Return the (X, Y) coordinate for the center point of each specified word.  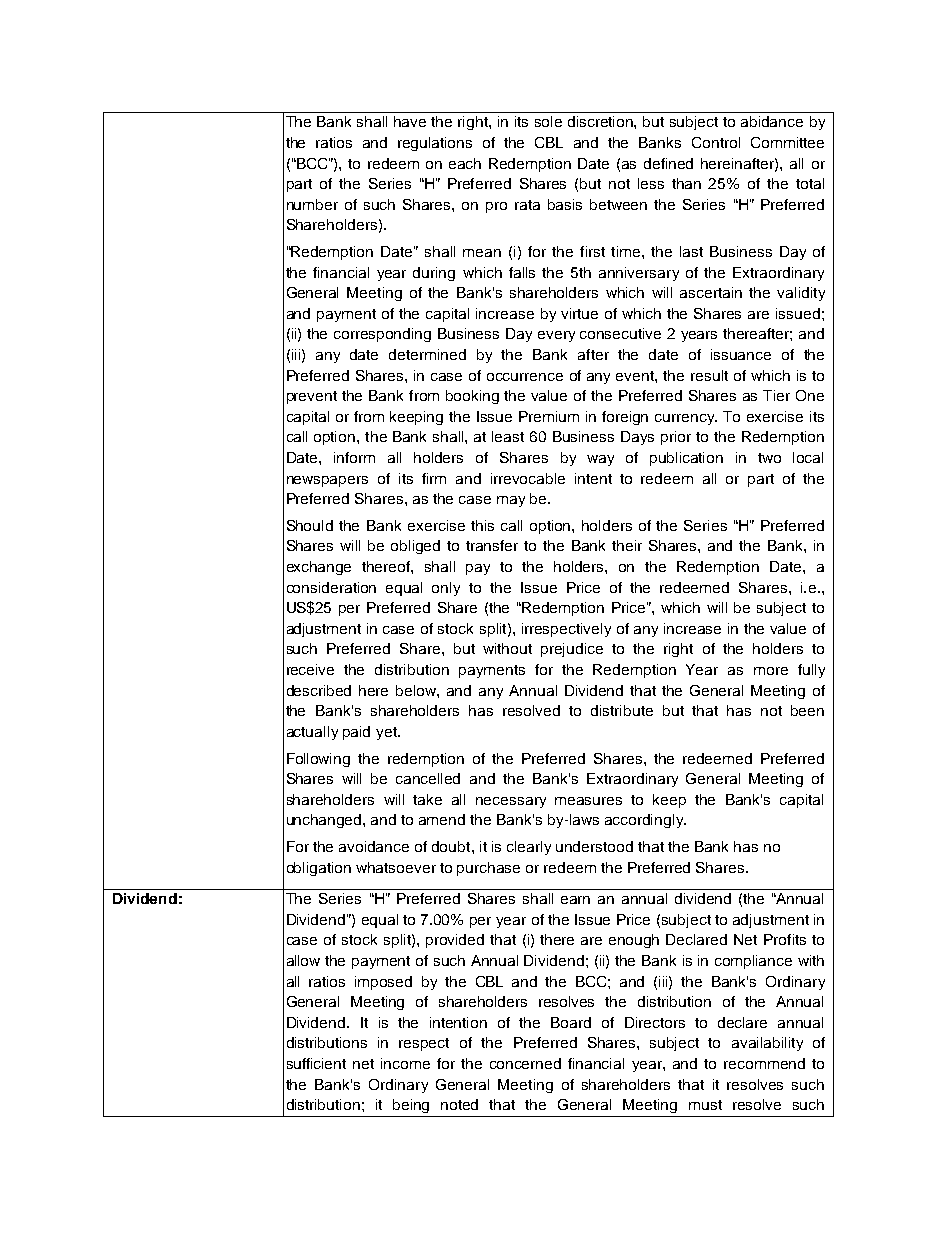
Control (716, 142)
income (405, 1063)
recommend (764, 1063)
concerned (525, 1063)
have (410, 121)
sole (548, 121)
